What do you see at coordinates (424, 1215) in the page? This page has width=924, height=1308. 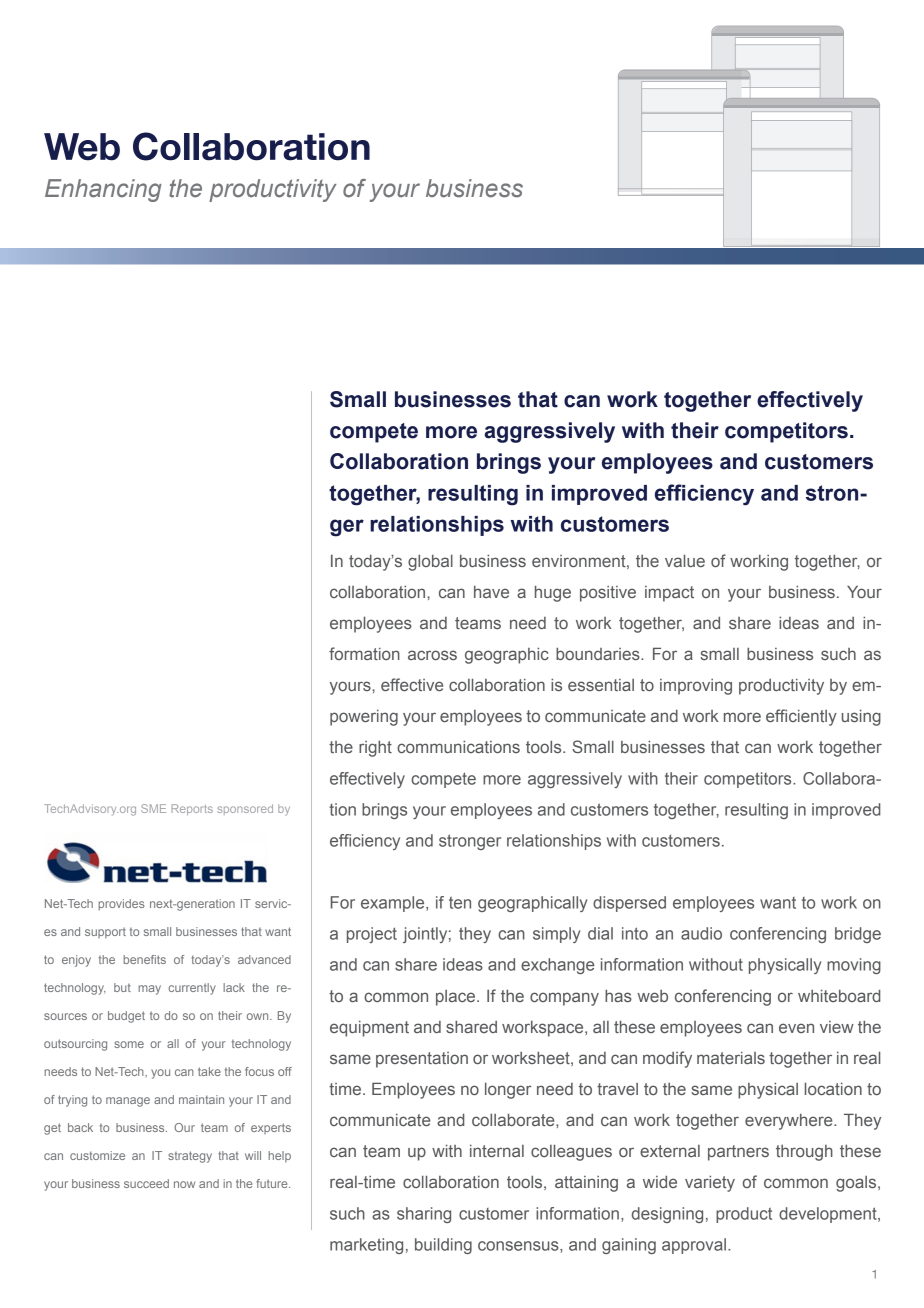 I see `sharing` at bounding box center [424, 1215].
